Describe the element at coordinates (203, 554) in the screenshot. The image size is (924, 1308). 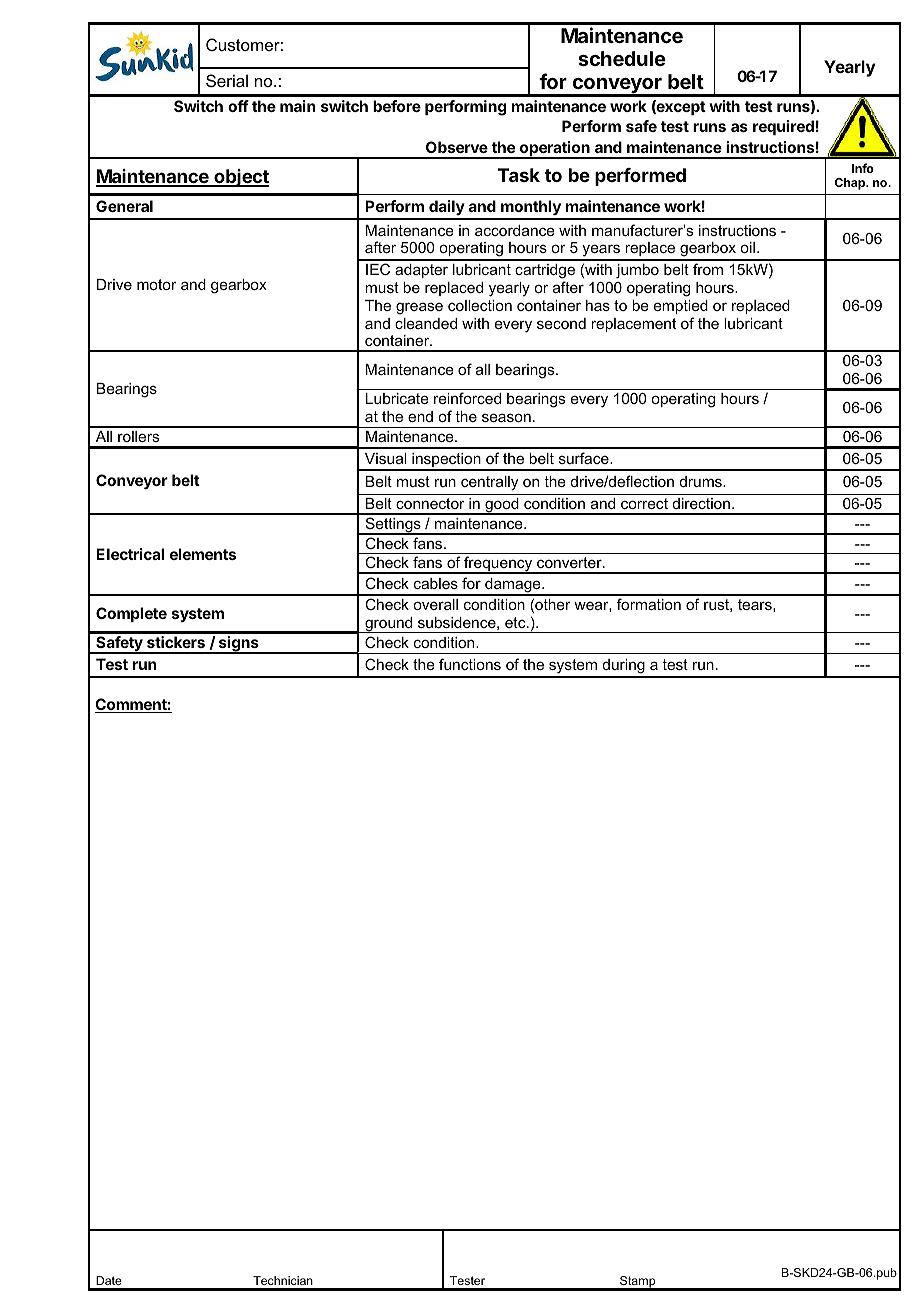
I see `elements` at that location.
